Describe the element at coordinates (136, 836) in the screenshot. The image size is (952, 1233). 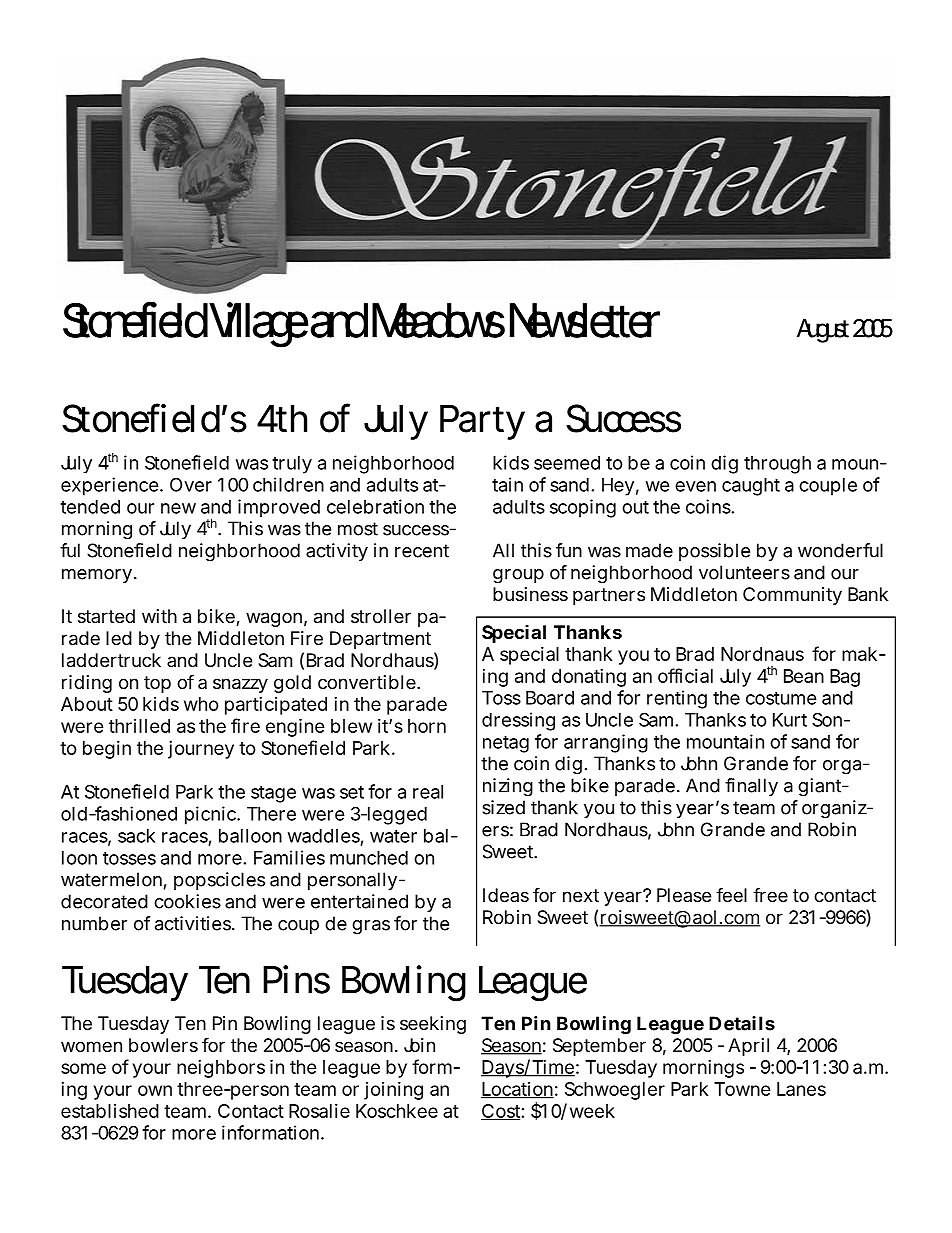
I see `sack` at that location.
